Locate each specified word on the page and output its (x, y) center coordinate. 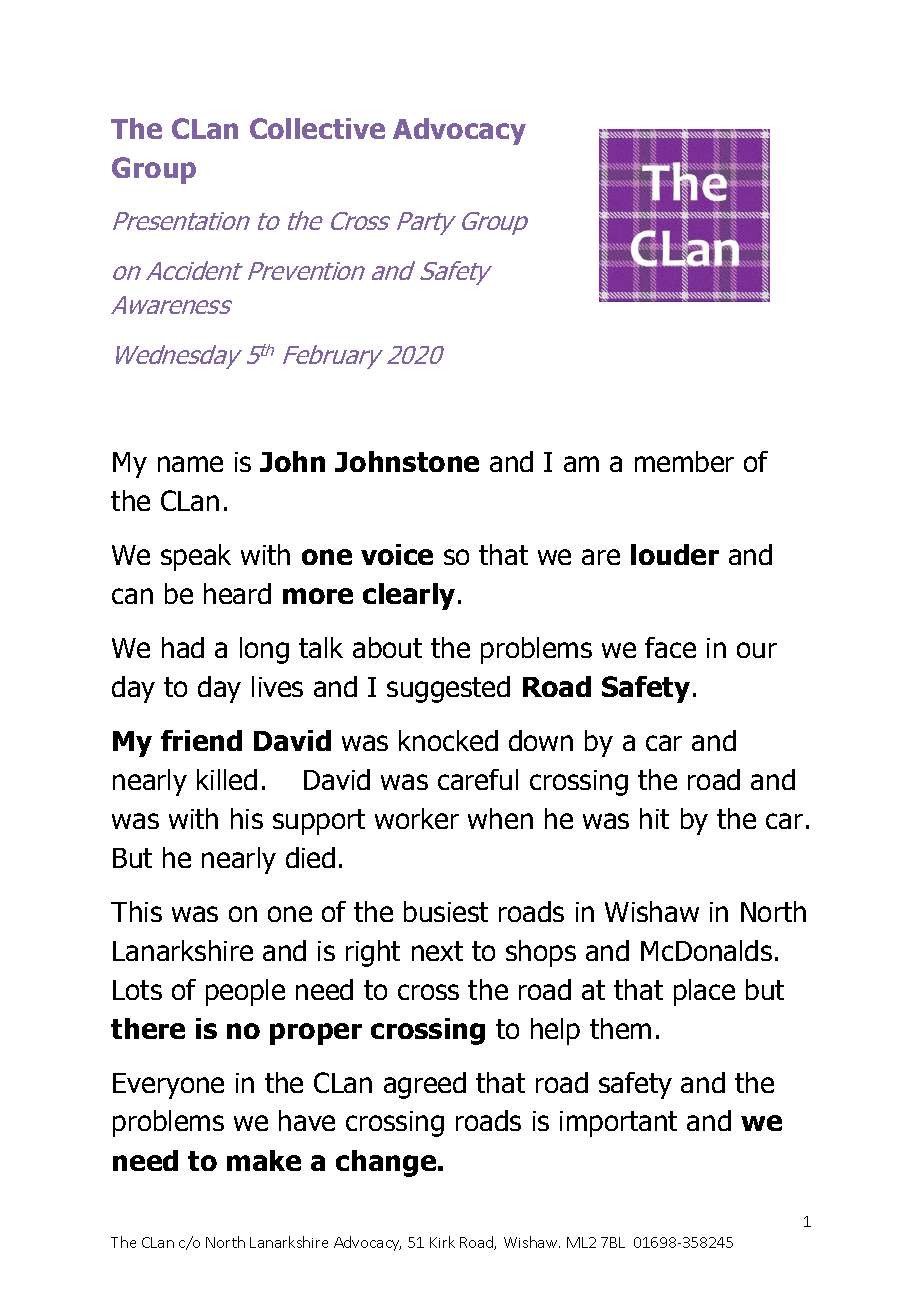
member (684, 461)
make (264, 1160)
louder (675, 554)
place (704, 992)
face (670, 647)
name (190, 464)
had (183, 647)
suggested (448, 689)
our (757, 650)
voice (397, 554)
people (245, 992)
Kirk (442, 1242)
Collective (317, 128)
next (437, 951)
